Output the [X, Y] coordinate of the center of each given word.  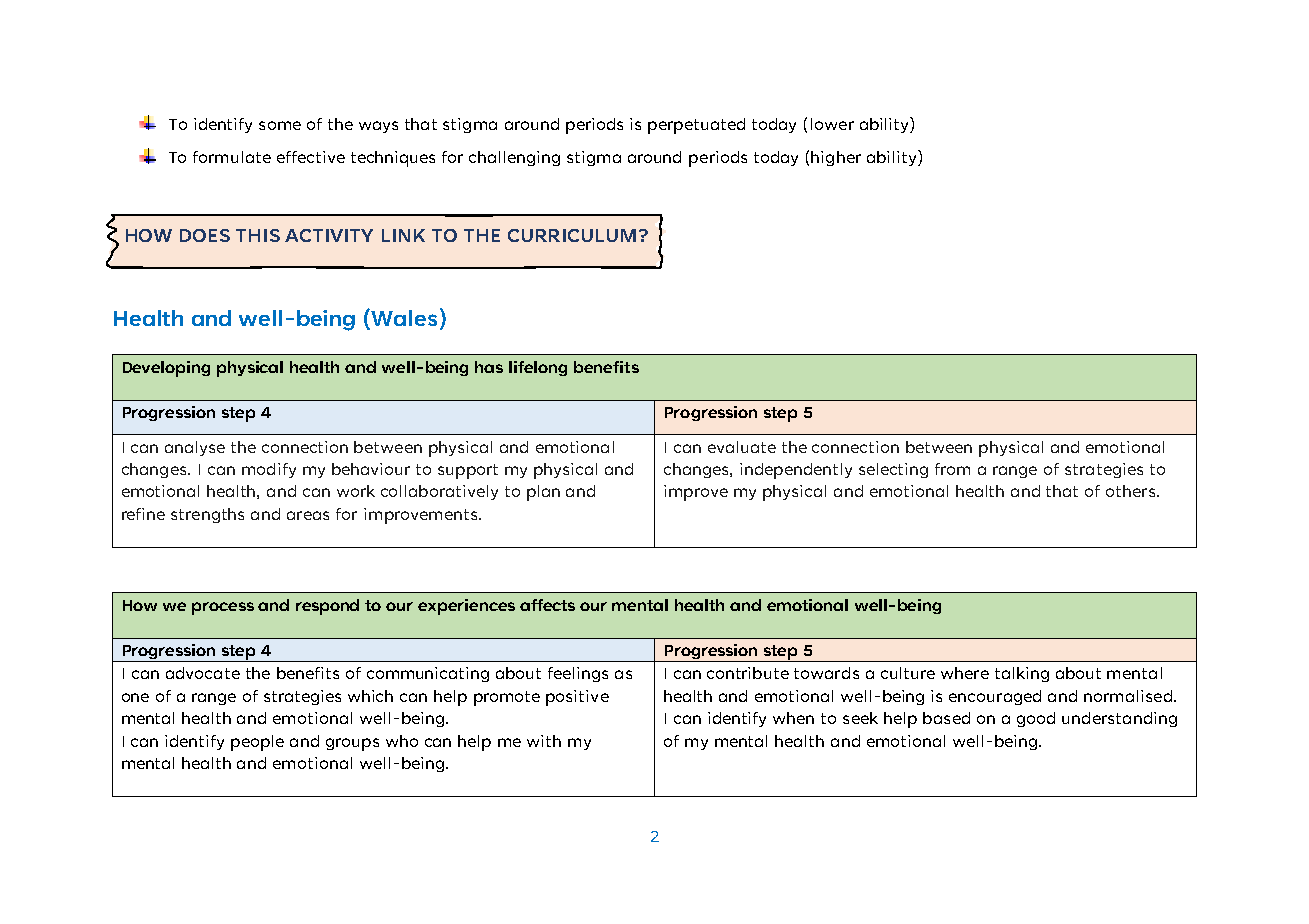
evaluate [742, 447]
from [952, 469]
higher [836, 158]
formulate [232, 157]
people [257, 743]
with [544, 741]
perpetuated [696, 126]
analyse [195, 448]
